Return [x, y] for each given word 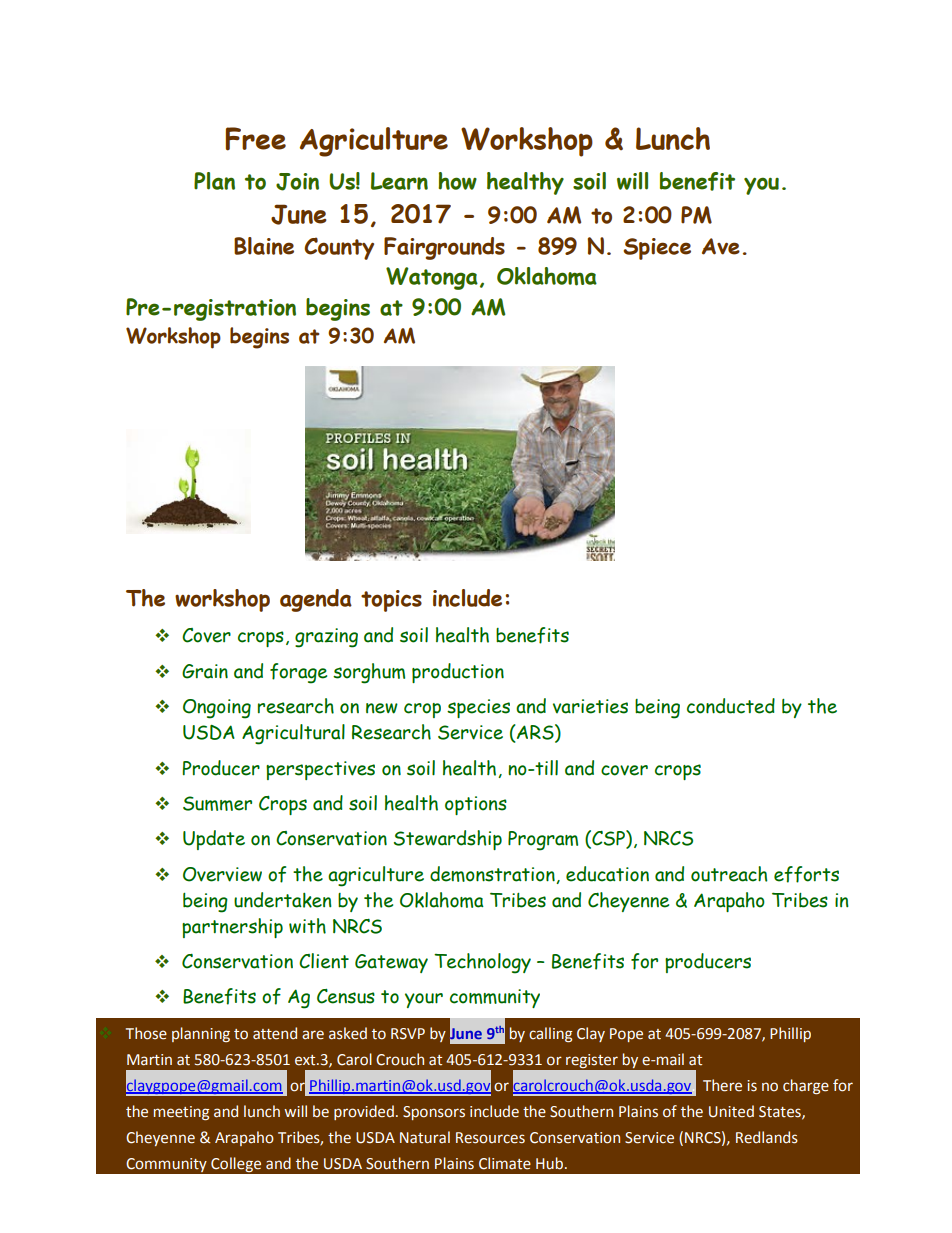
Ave [721, 246]
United [731, 1111]
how [457, 181]
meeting [181, 1113]
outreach [729, 874]
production [458, 673]
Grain [205, 671]
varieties [590, 706]
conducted [731, 706]
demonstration [493, 875]
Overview [222, 874]
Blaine [264, 246]
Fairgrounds [444, 248]
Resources [490, 1138]
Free [256, 139]
